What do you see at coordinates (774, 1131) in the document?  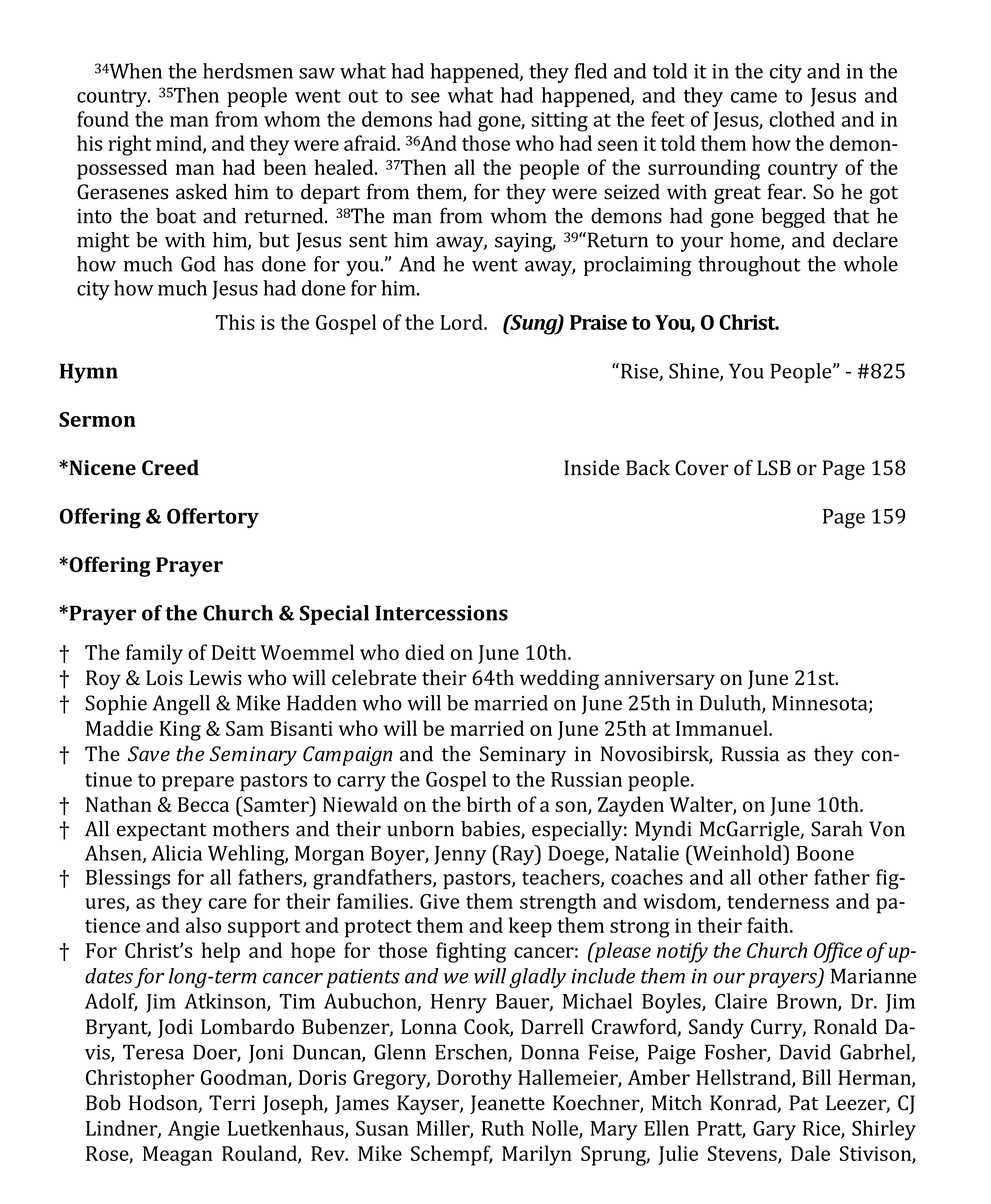 I see `Gary` at bounding box center [774, 1131].
